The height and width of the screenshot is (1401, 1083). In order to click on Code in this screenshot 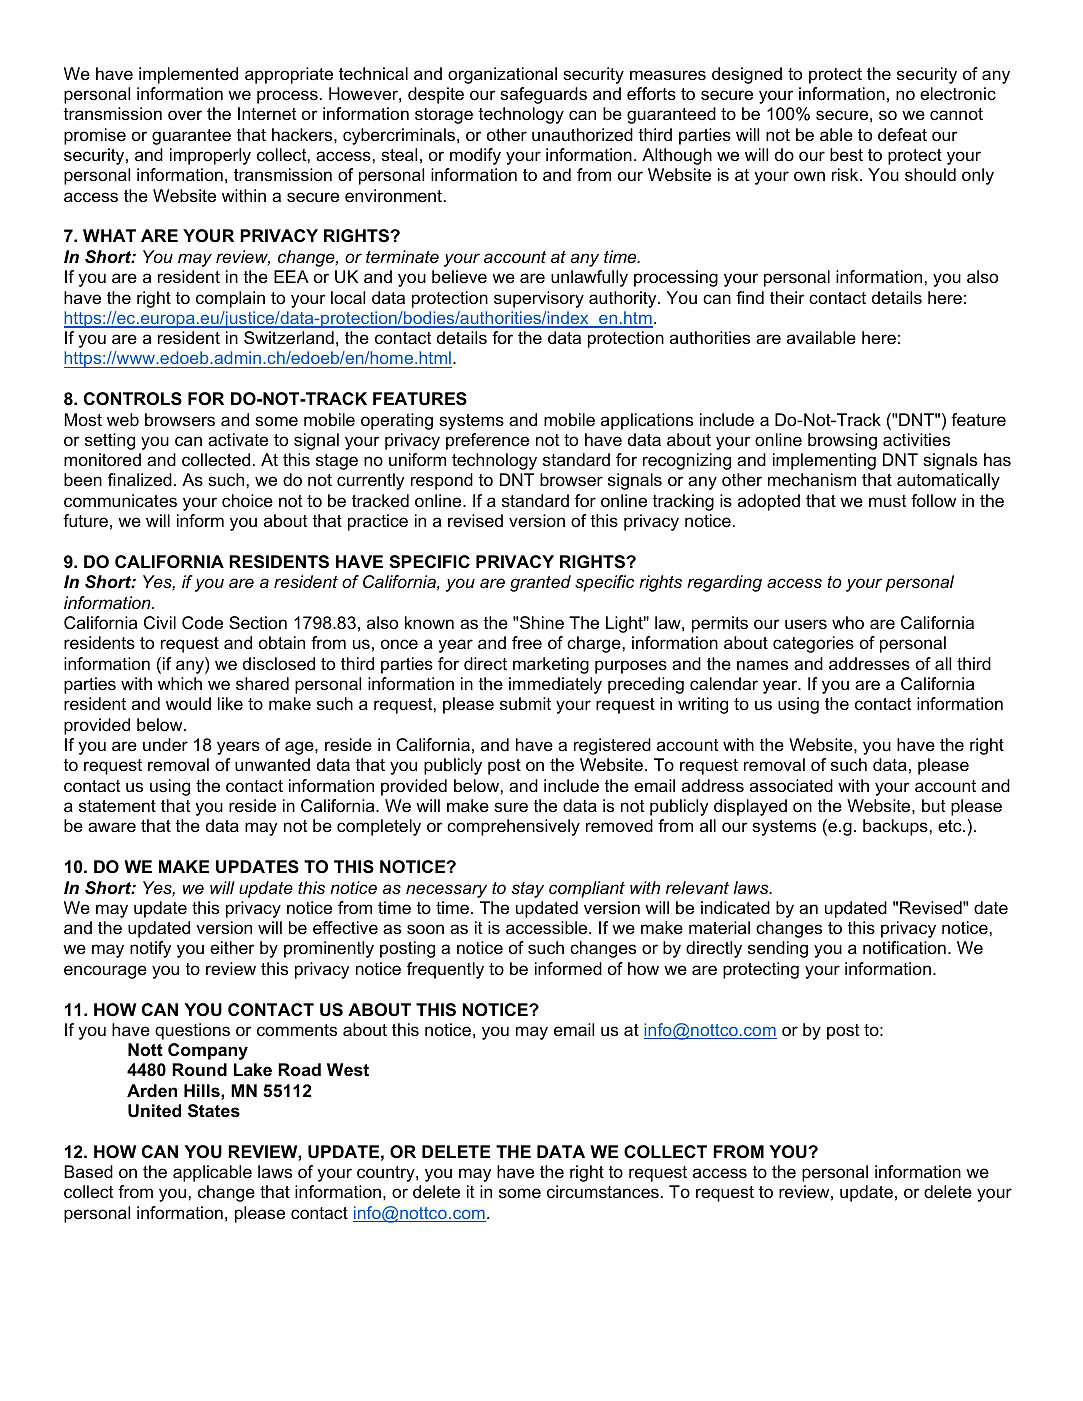, I will do `click(202, 623)`.
